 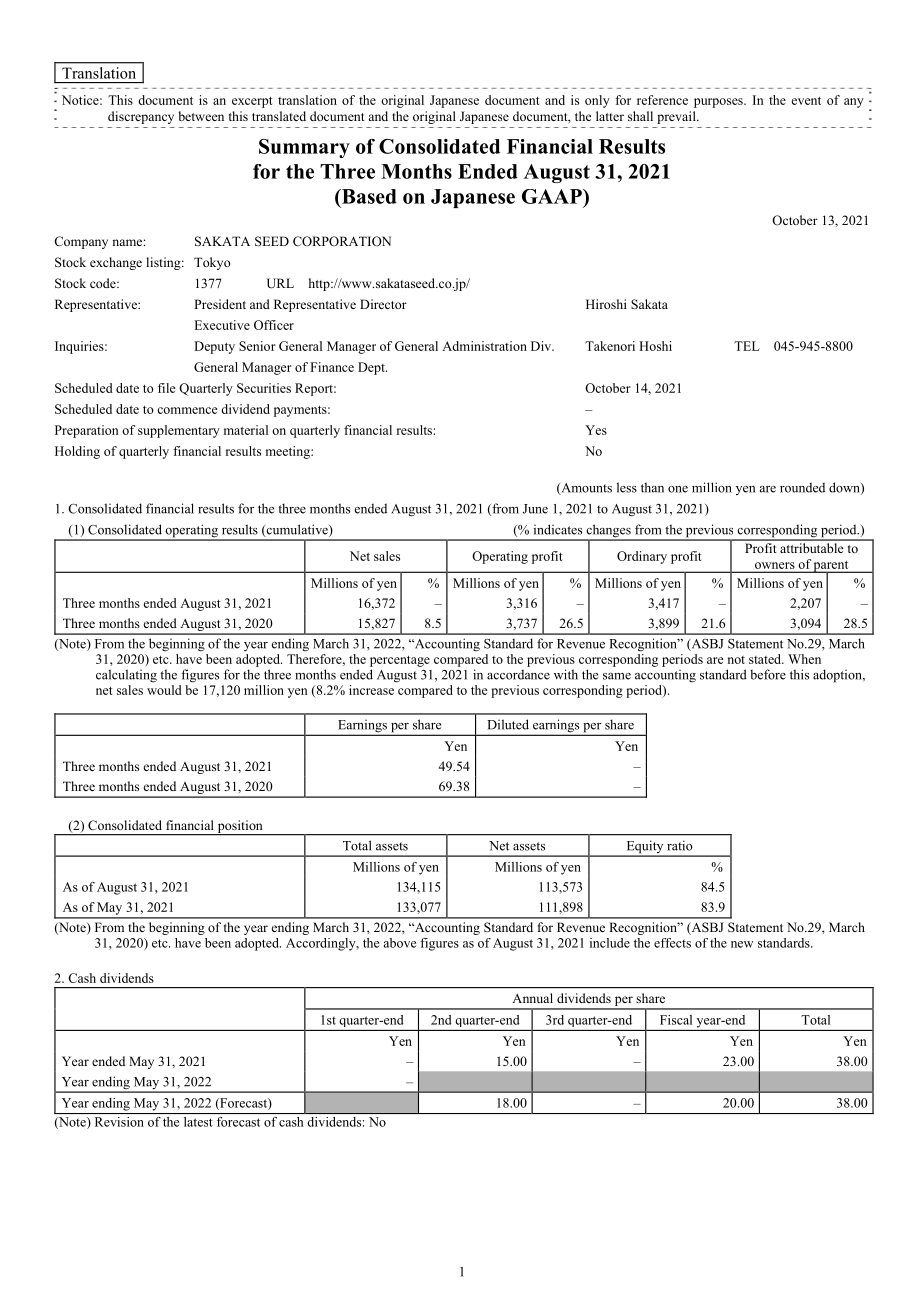 What do you see at coordinates (802, 487) in the document?
I see `rounded` at bounding box center [802, 487].
